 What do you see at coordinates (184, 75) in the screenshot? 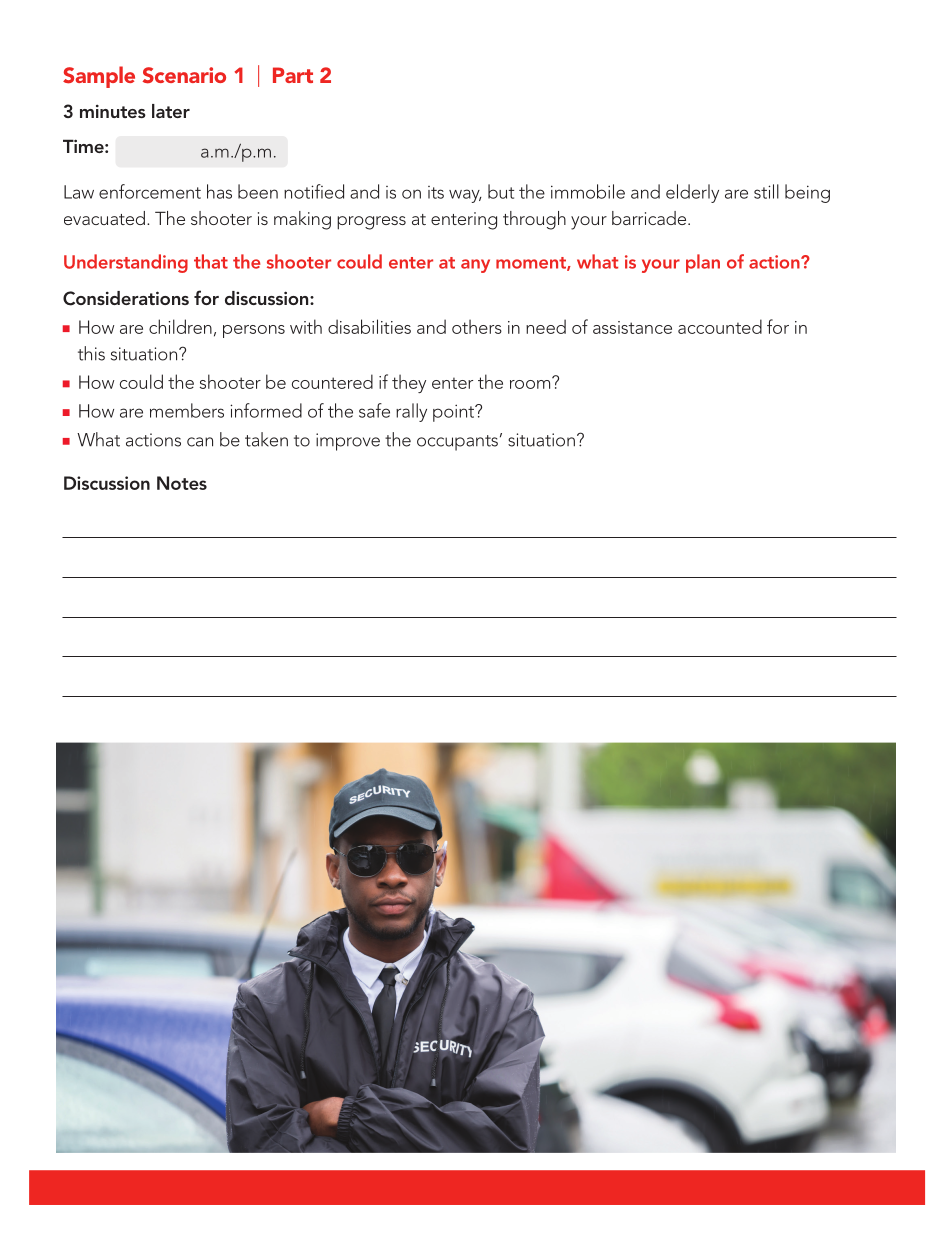
I see `Scenario` at bounding box center [184, 75].
